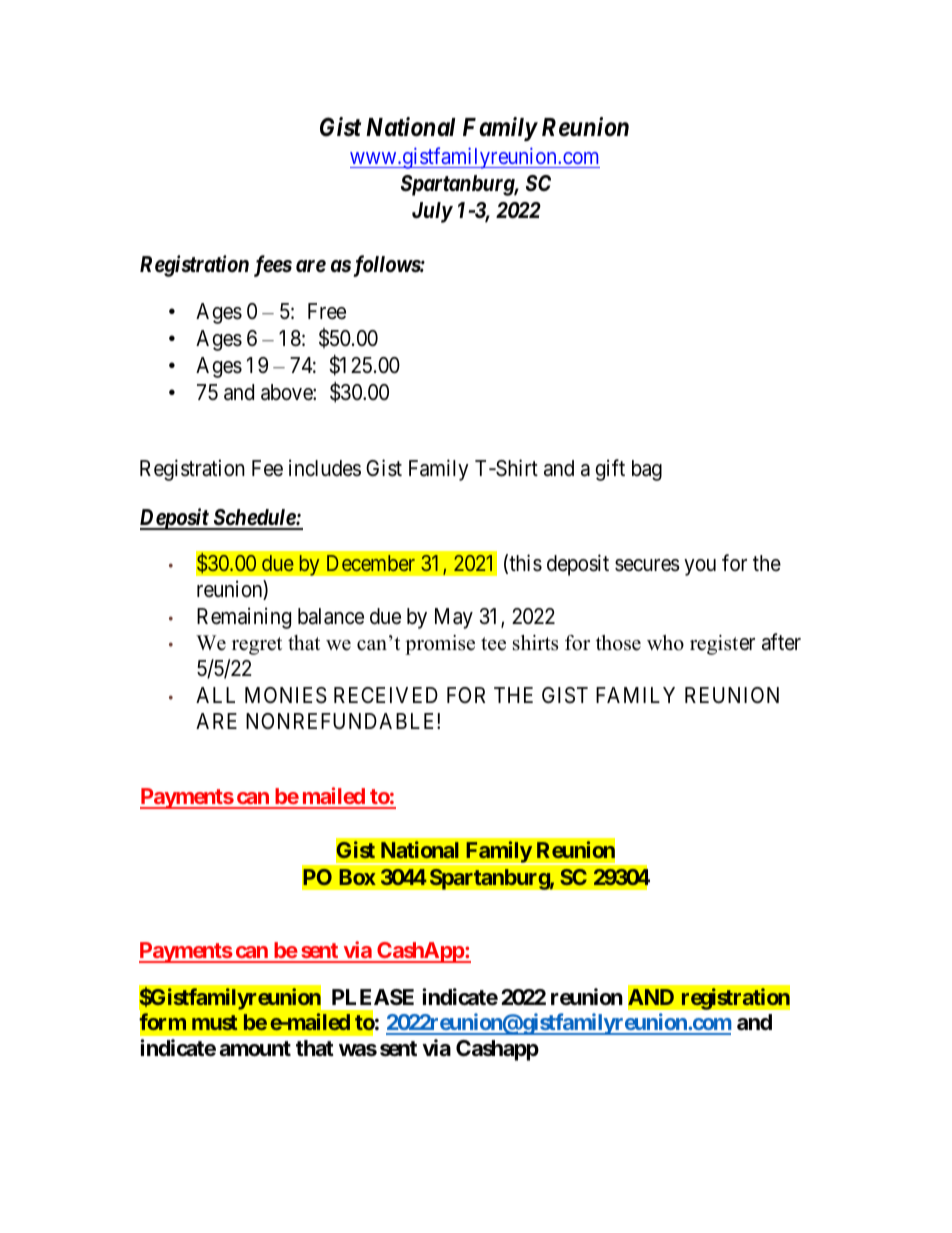  Describe the element at coordinates (287, 392) in the screenshot. I see `above` at that location.
